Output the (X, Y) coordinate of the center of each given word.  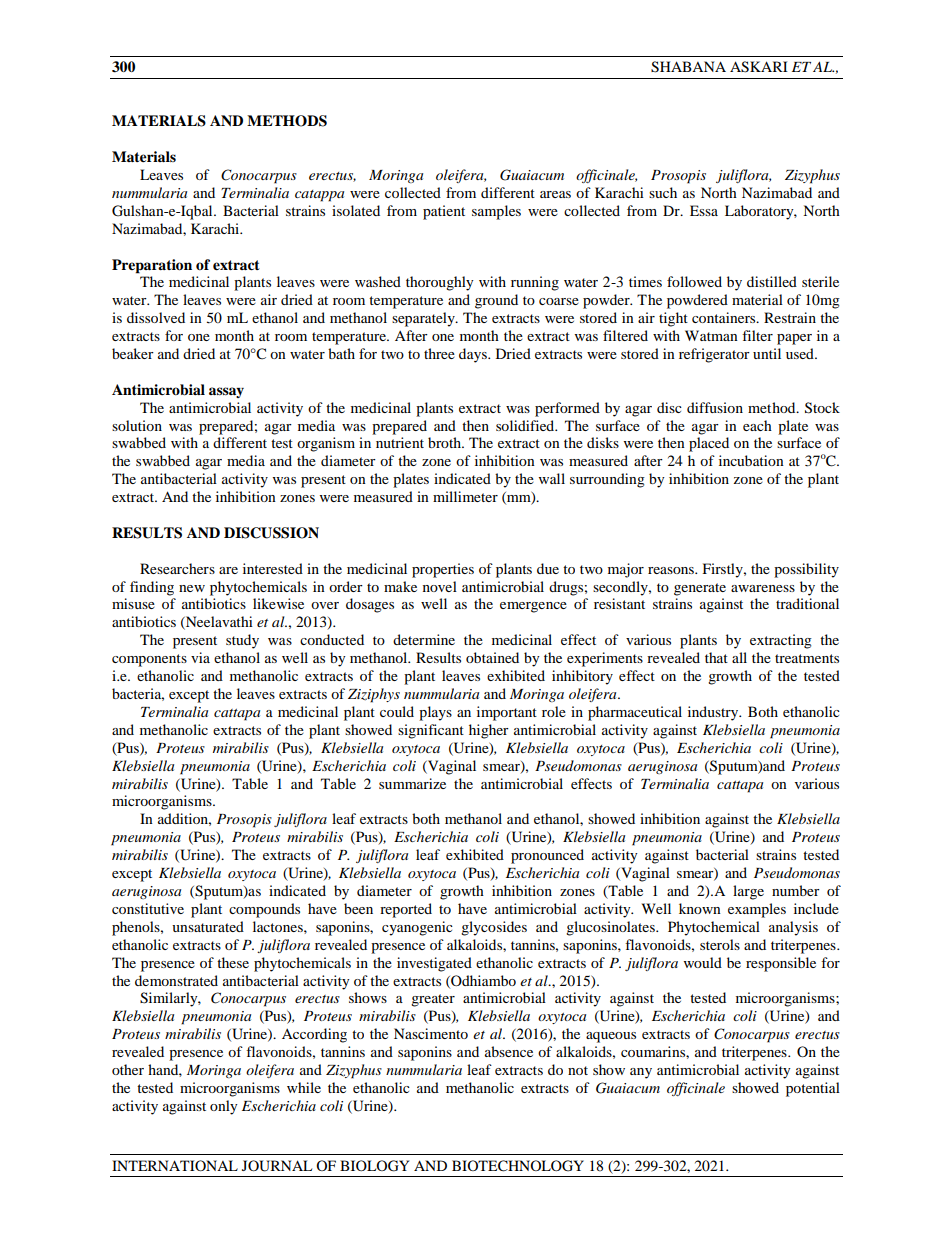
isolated (356, 210)
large (748, 892)
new (192, 588)
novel (440, 586)
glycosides (494, 928)
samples (496, 212)
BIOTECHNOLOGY (518, 1166)
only (224, 1107)
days (474, 355)
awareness (763, 588)
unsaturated (208, 926)
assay (226, 392)
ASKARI (759, 67)
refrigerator (714, 355)
